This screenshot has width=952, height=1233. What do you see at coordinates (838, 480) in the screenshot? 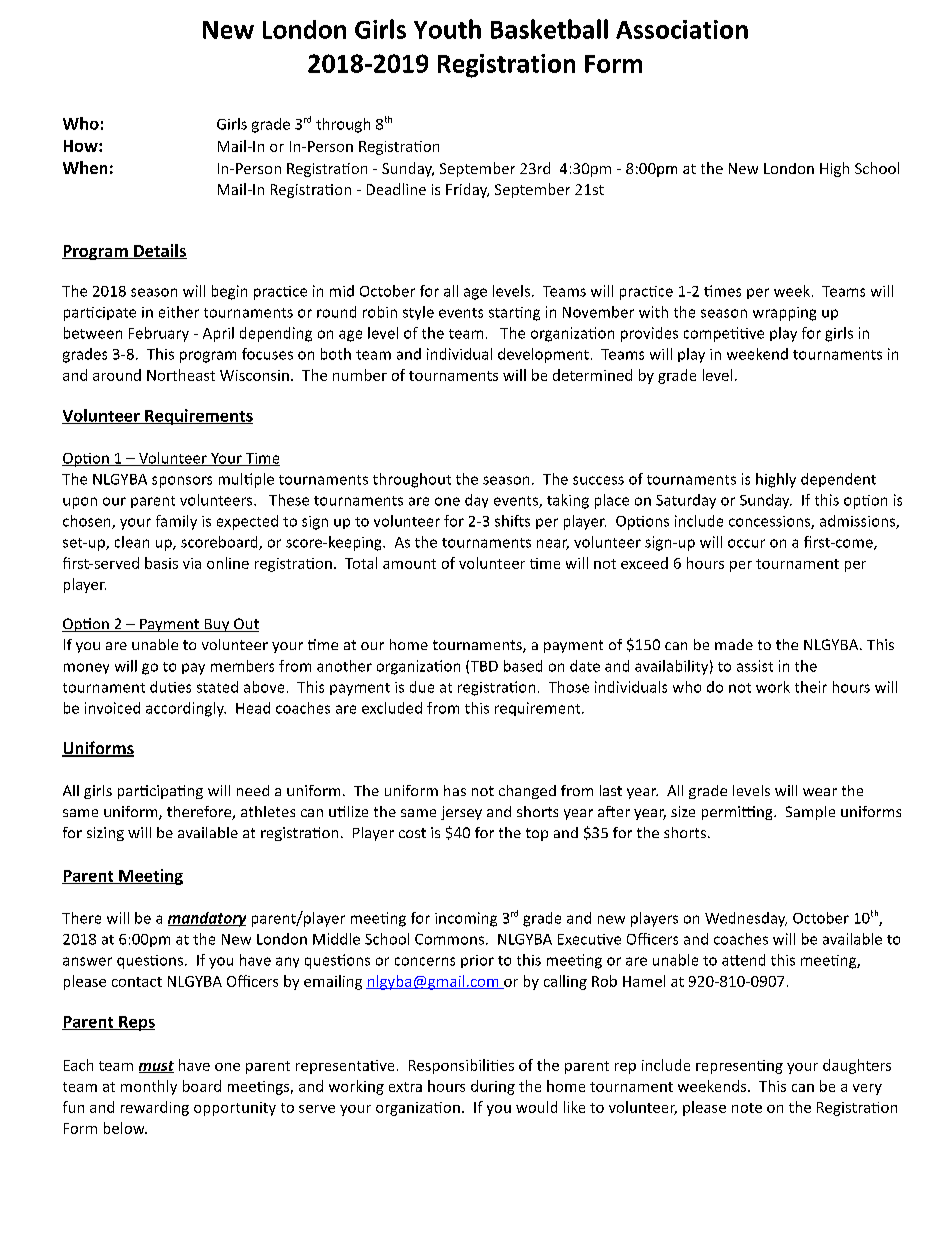
I see `dependent` at bounding box center [838, 480].
